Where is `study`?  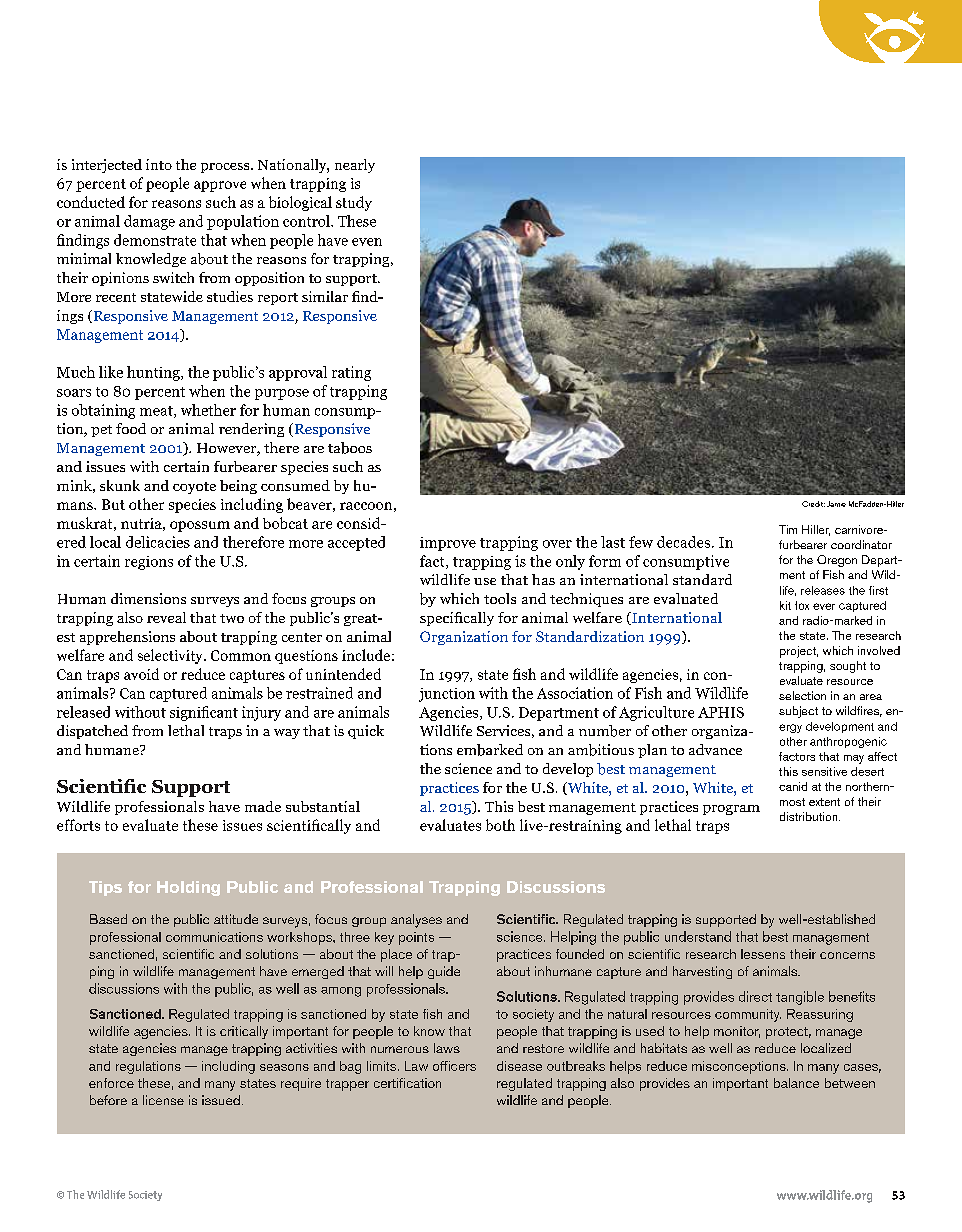
study is located at coordinates (354, 203).
